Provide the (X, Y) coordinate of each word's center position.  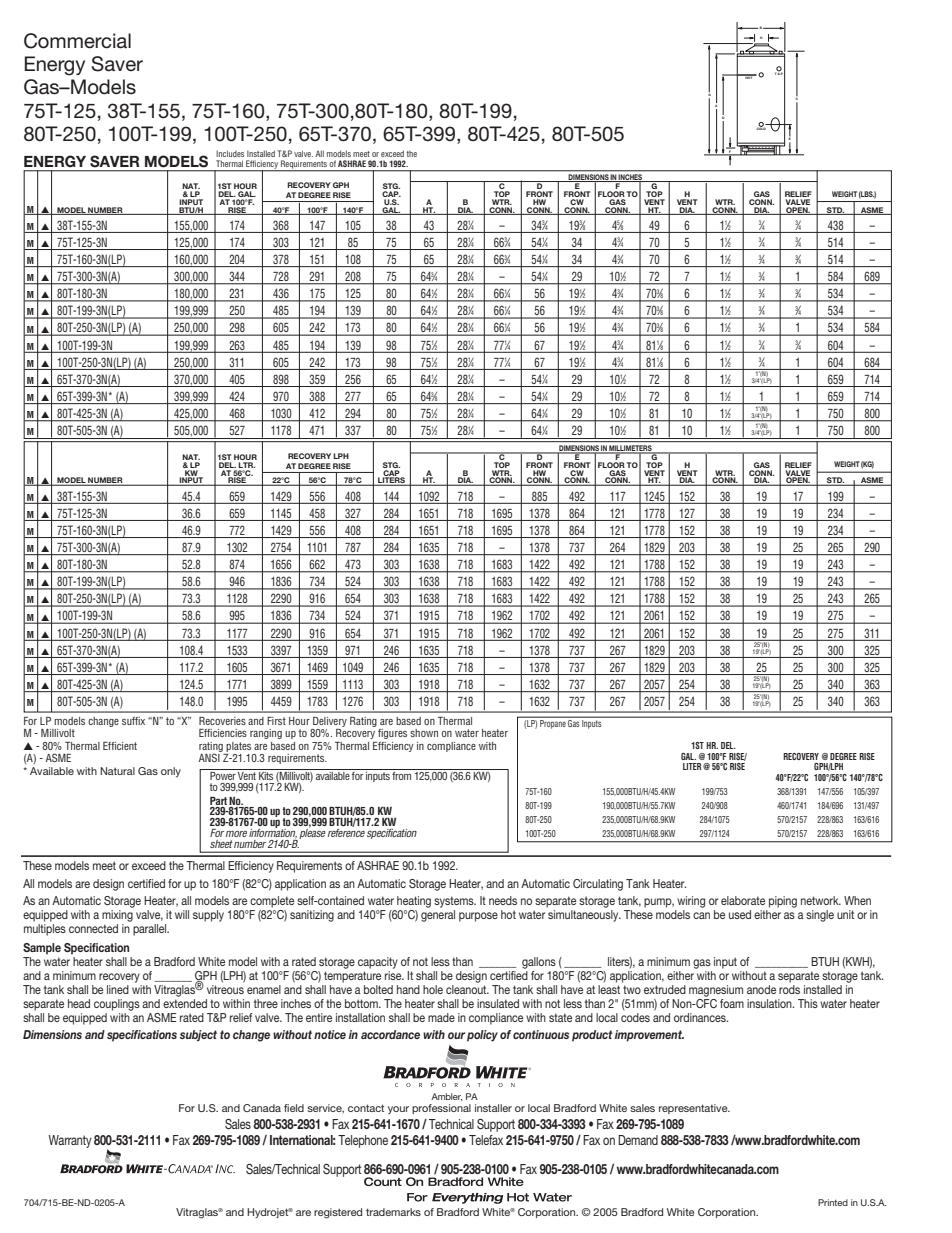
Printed (833, 1202)
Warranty (70, 1141)
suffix (133, 721)
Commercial (77, 41)
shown (424, 733)
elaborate (743, 900)
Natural (117, 771)
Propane (552, 723)
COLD (761, 127)
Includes (230, 153)
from (402, 774)
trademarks (393, 1212)
